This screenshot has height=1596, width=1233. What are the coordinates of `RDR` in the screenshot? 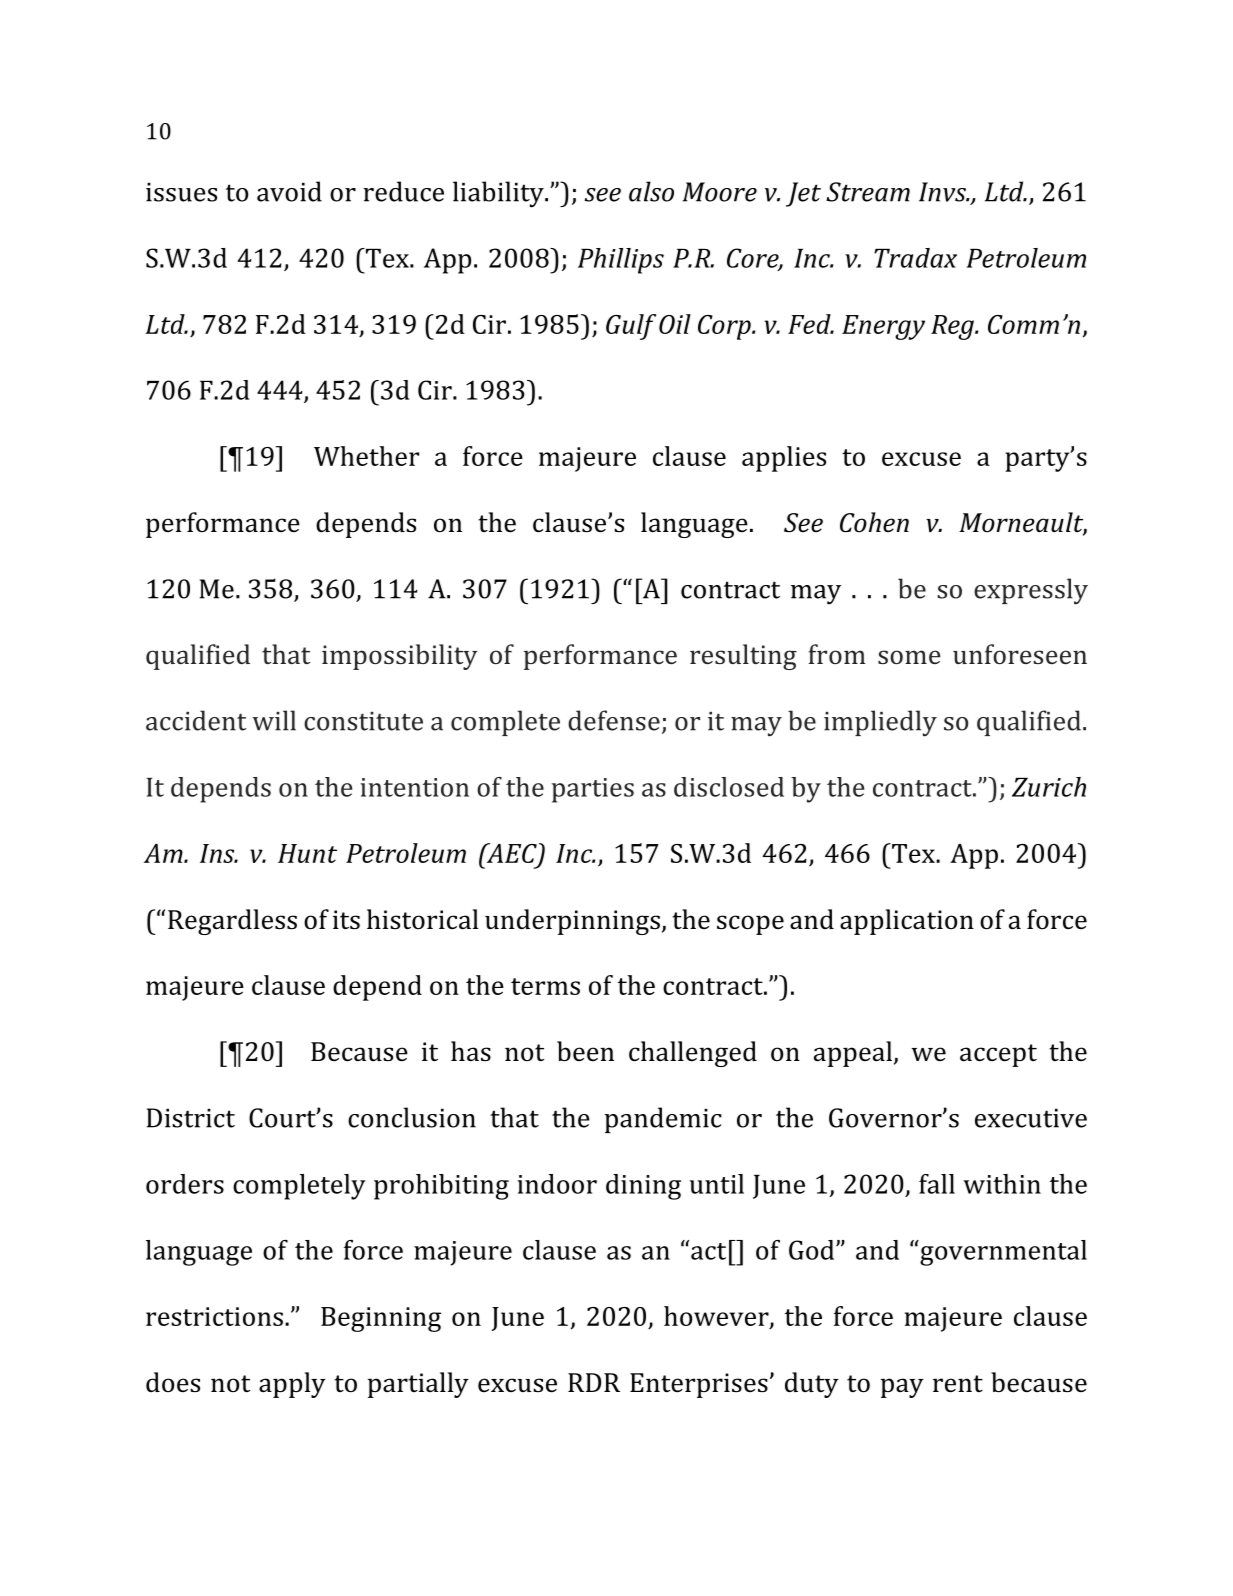 It's located at (594, 1382).
